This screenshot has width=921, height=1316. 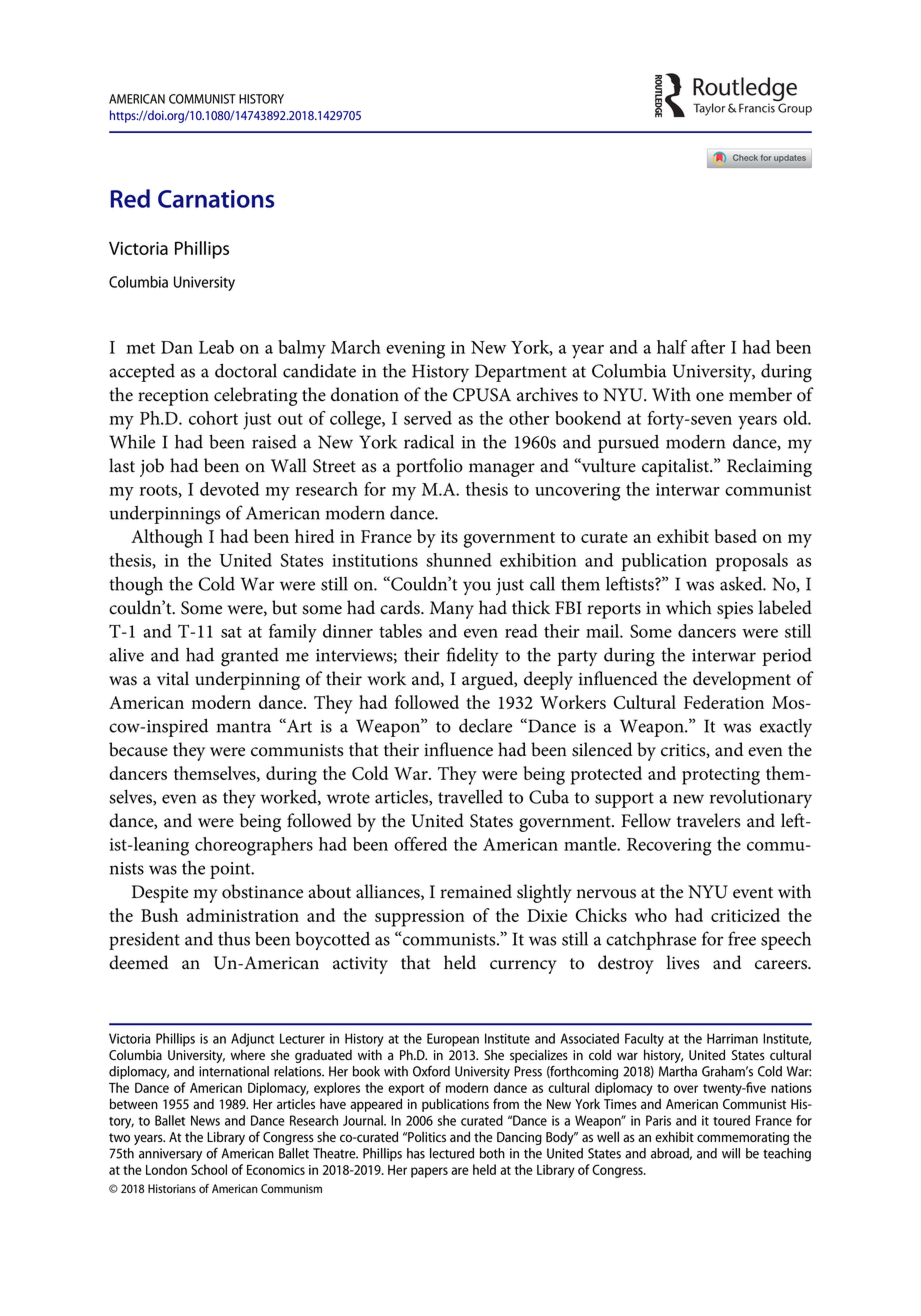 What do you see at coordinates (735, 536) in the screenshot?
I see `based` at bounding box center [735, 536].
